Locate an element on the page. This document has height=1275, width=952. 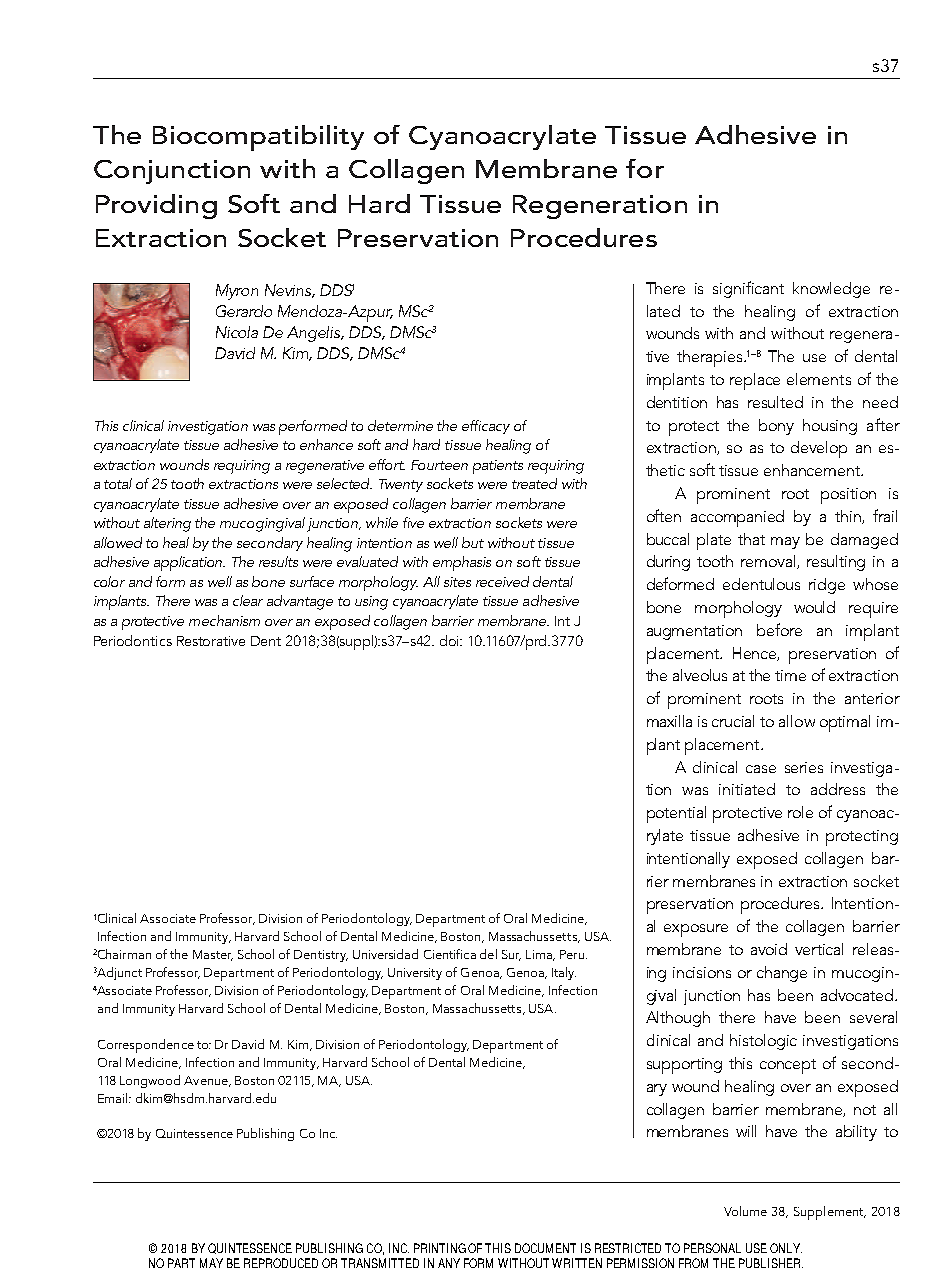
DOCUMENT is located at coordinates (545, 1248).
